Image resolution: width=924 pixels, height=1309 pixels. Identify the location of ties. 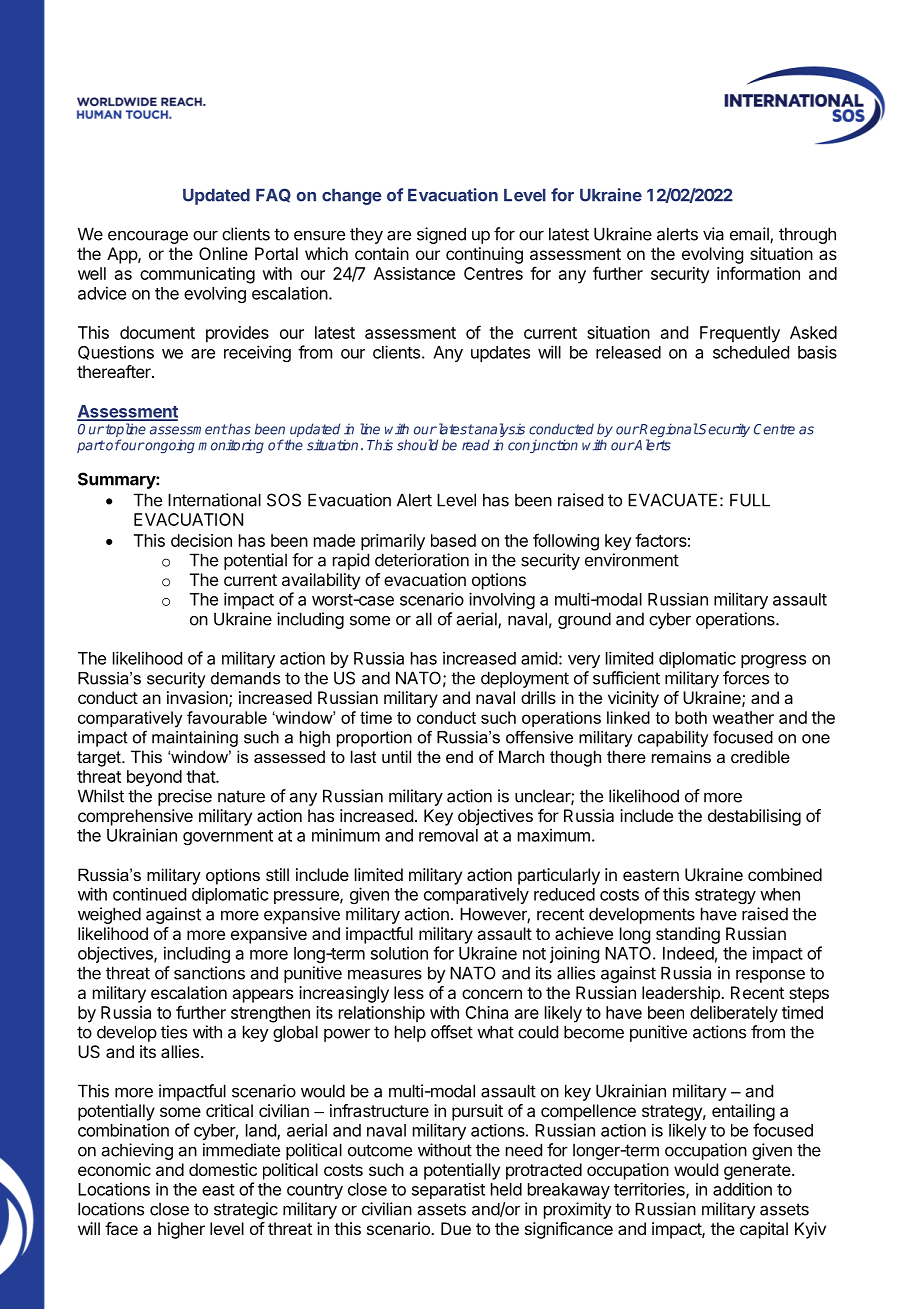
(174, 1032).
